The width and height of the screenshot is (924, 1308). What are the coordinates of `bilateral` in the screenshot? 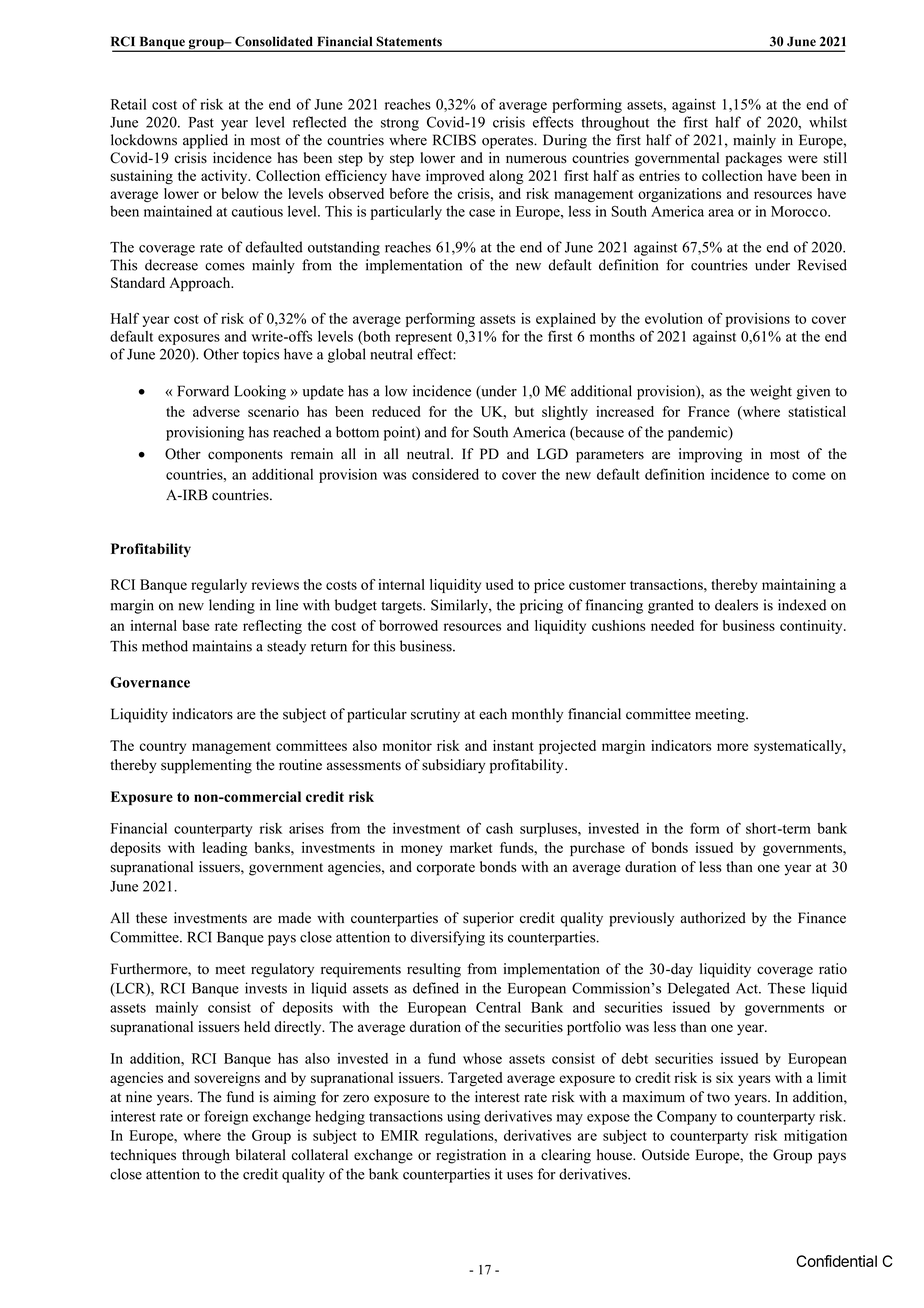 It's located at (261, 1155).
